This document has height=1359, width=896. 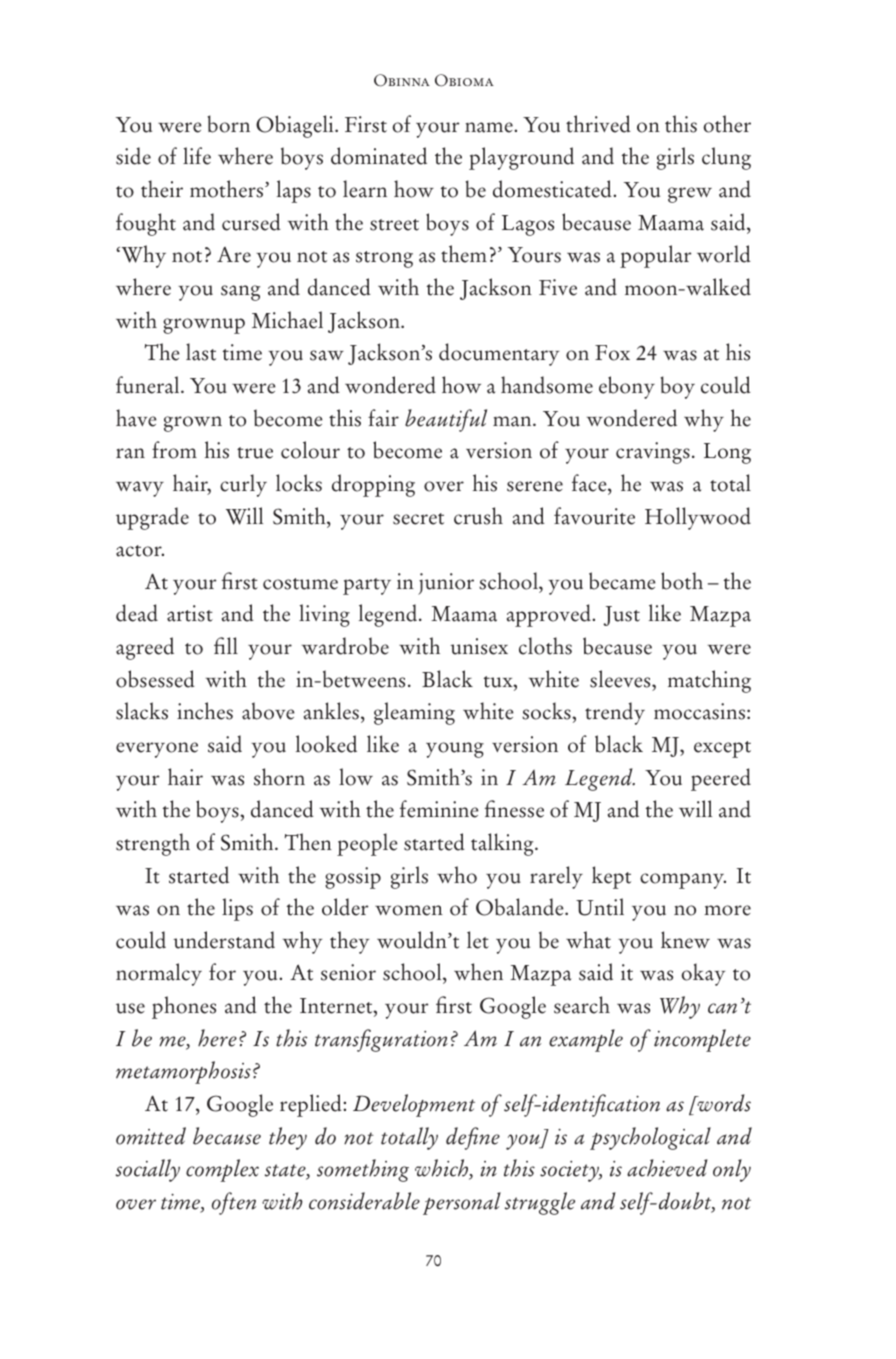 I want to click on complex, so click(x=222, y=1170).
